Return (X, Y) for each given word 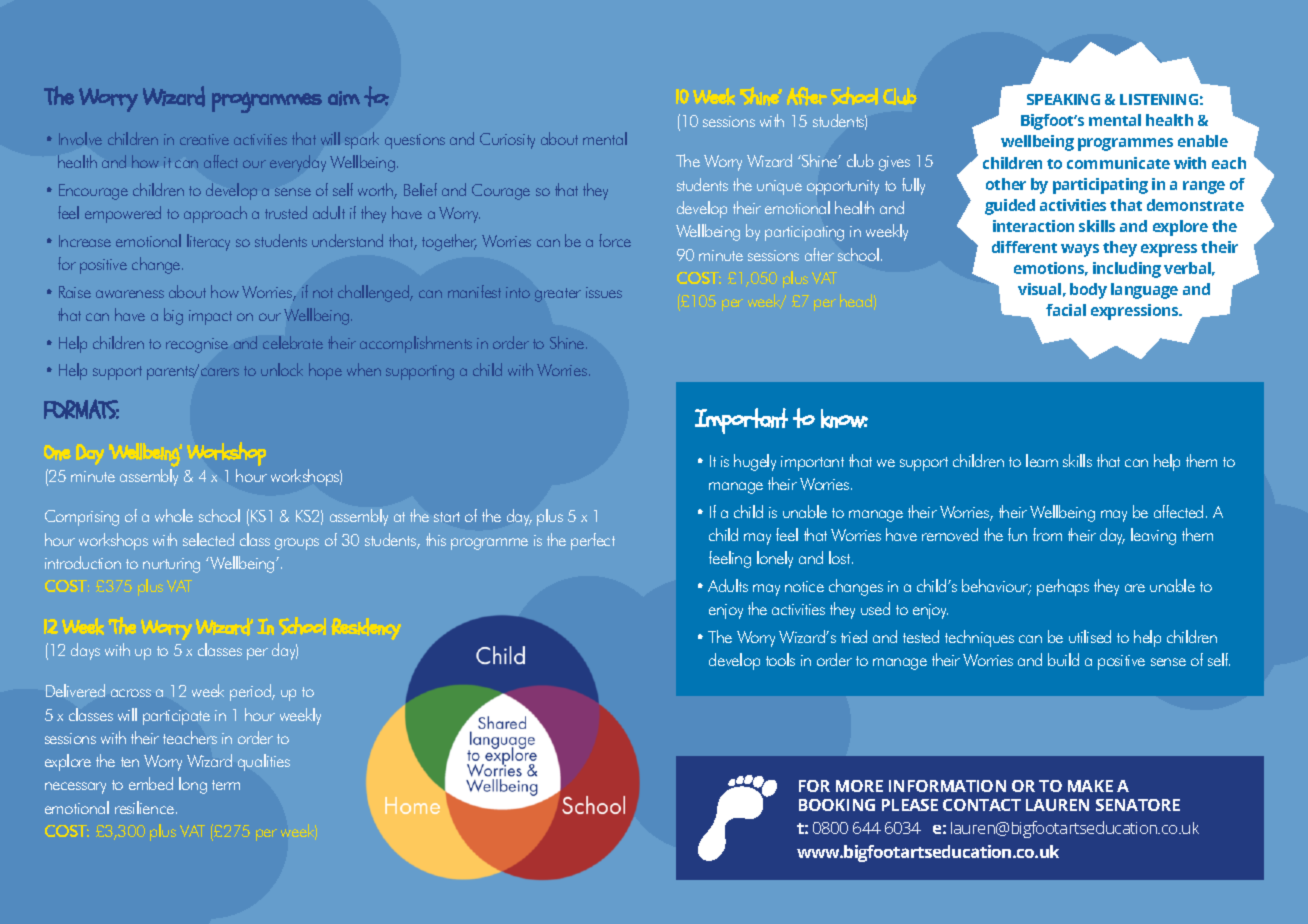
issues (604, 292)
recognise (197, 345)
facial (1066, 310)
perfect (593, 541)
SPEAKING (1063, 99)
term (226, 785)
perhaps (1063, 587)
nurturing (171, 565)
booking (837, 805)
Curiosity (507, 141)
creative (204, 139)
